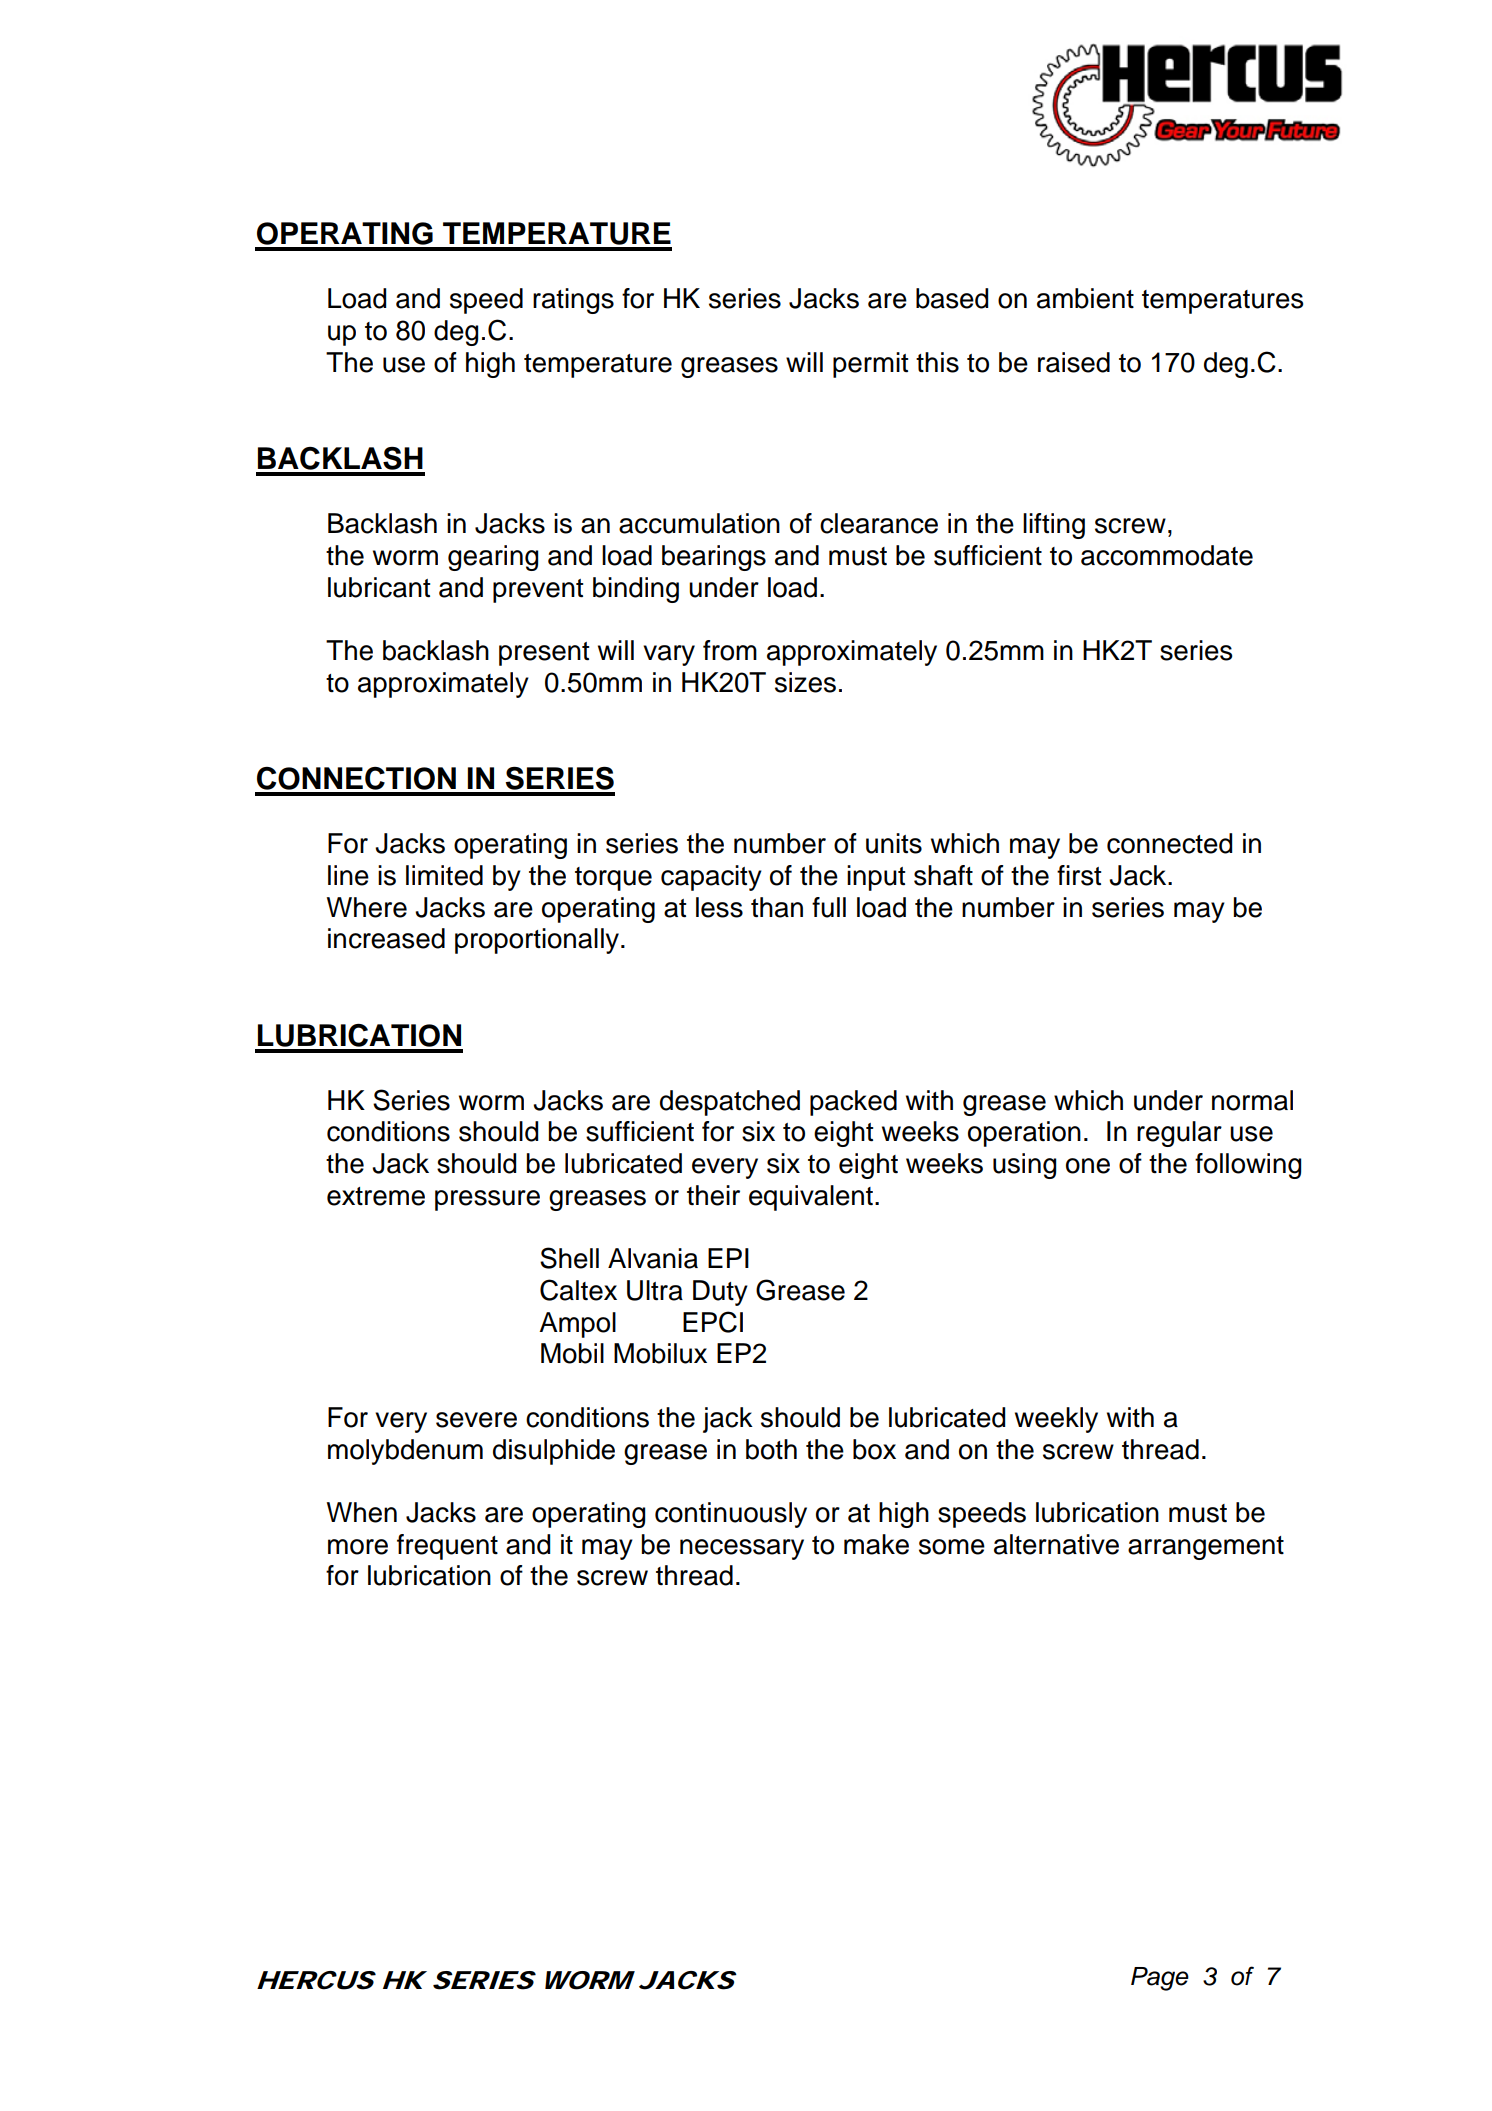 This screenshot has width=1492, height=2111. I want to click on raised, so click(1074, 362).
